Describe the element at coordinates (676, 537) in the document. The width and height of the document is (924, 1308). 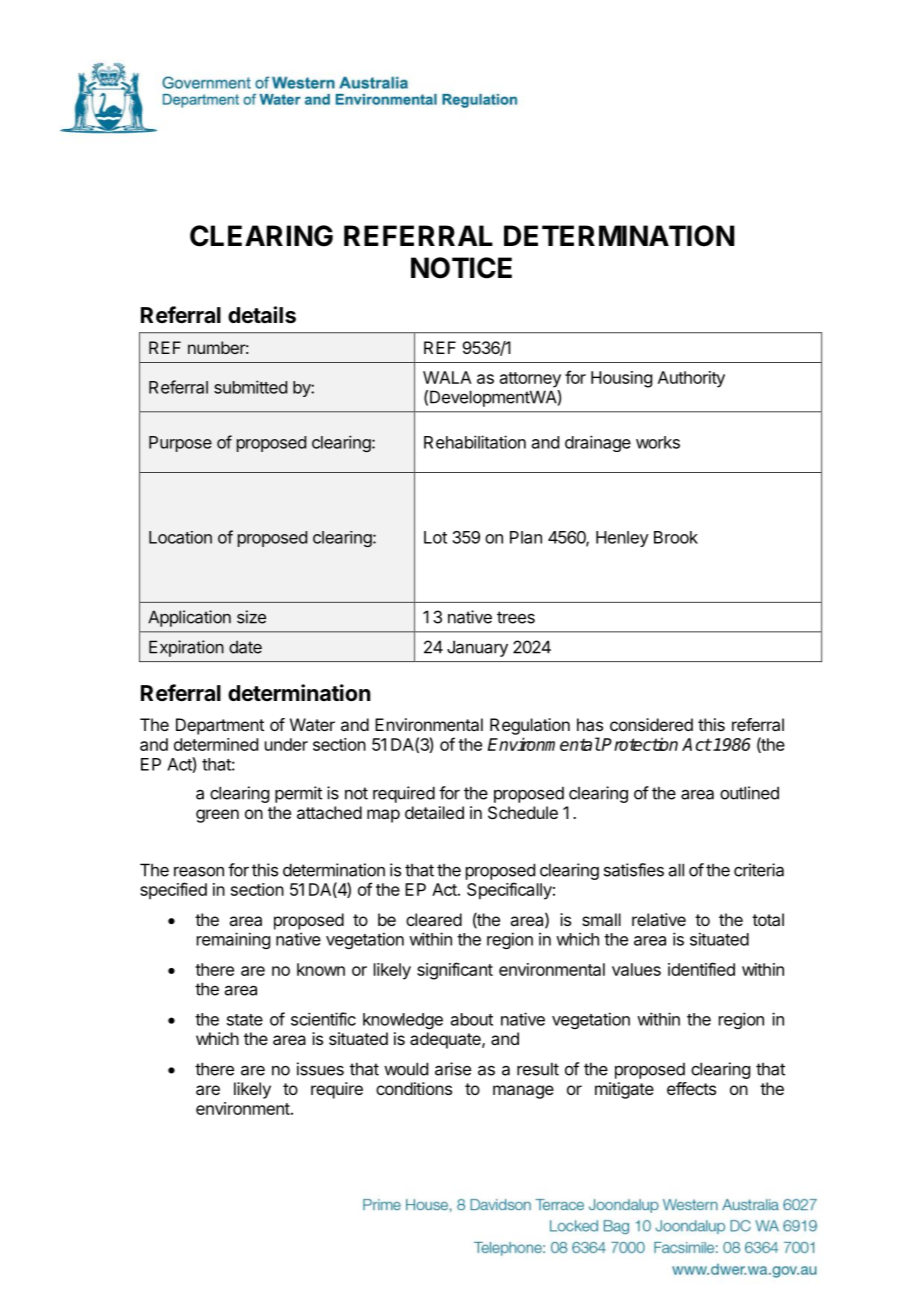
I see `Brook` at that location.
